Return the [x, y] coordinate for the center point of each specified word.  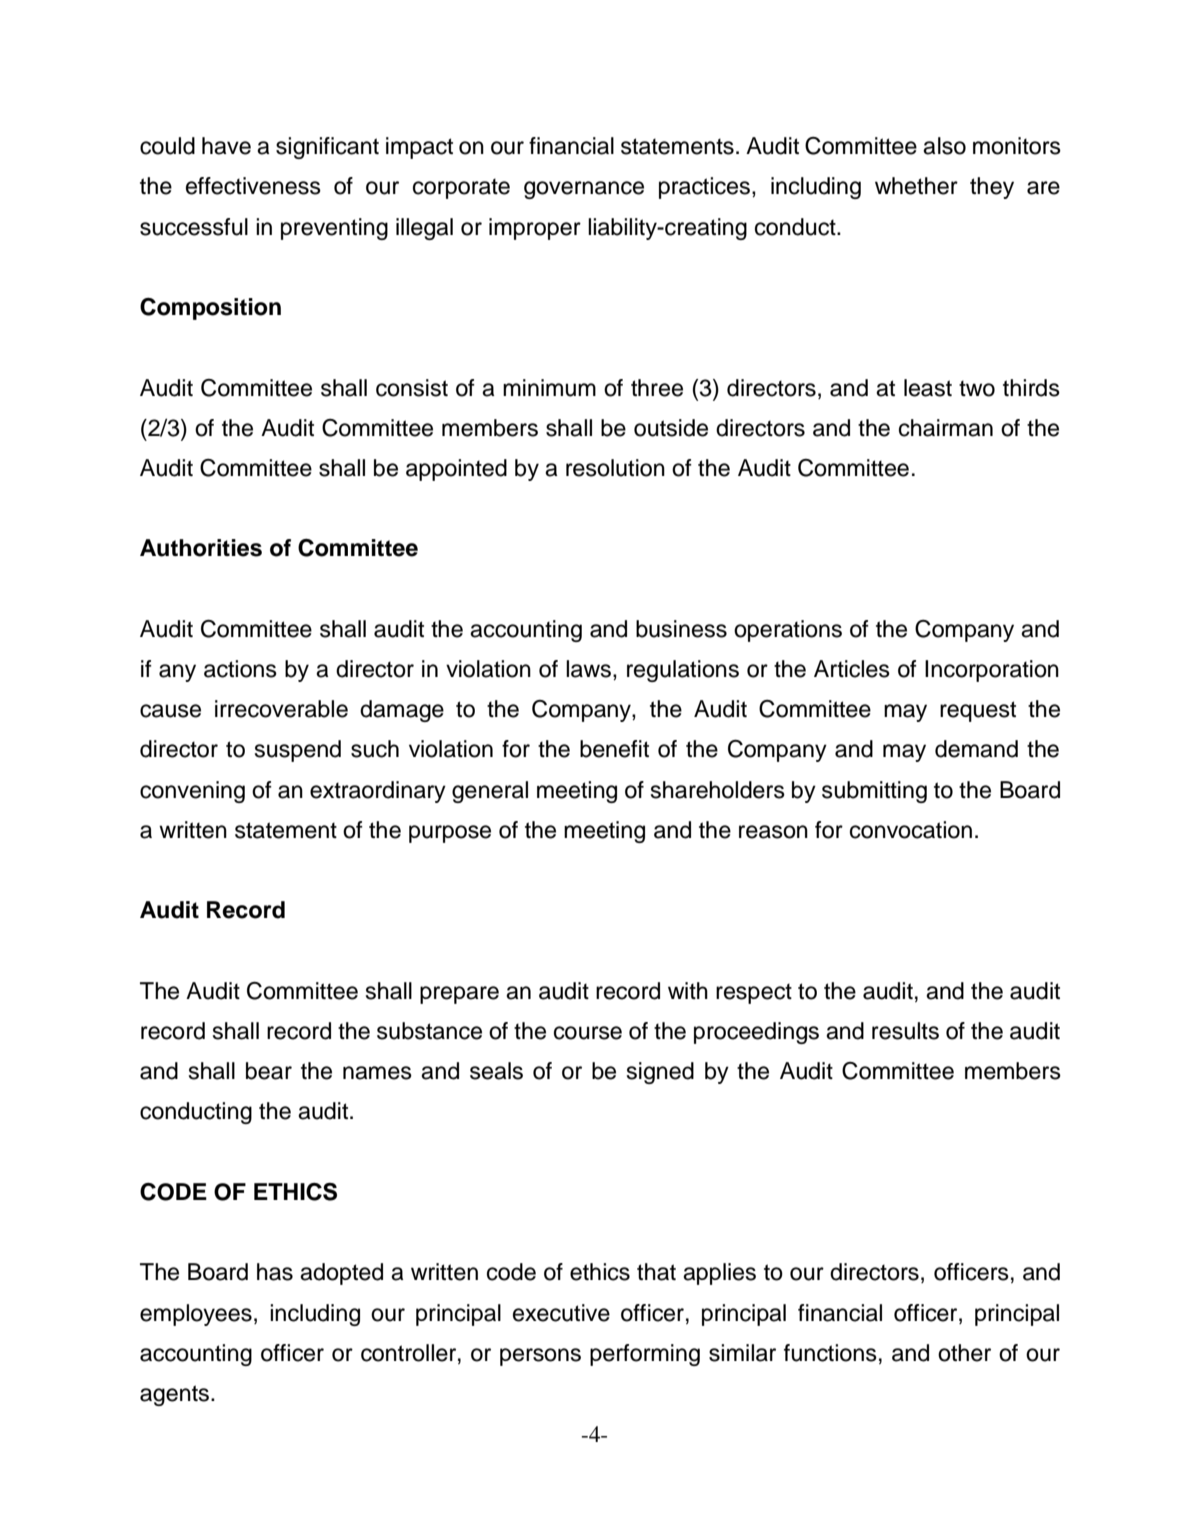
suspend [298, 751]
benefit [614, 749]
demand [976, 749]
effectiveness [253, 186]
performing [645, 1355]
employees [196, 1315]
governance [584, 190]
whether [916, 186]
